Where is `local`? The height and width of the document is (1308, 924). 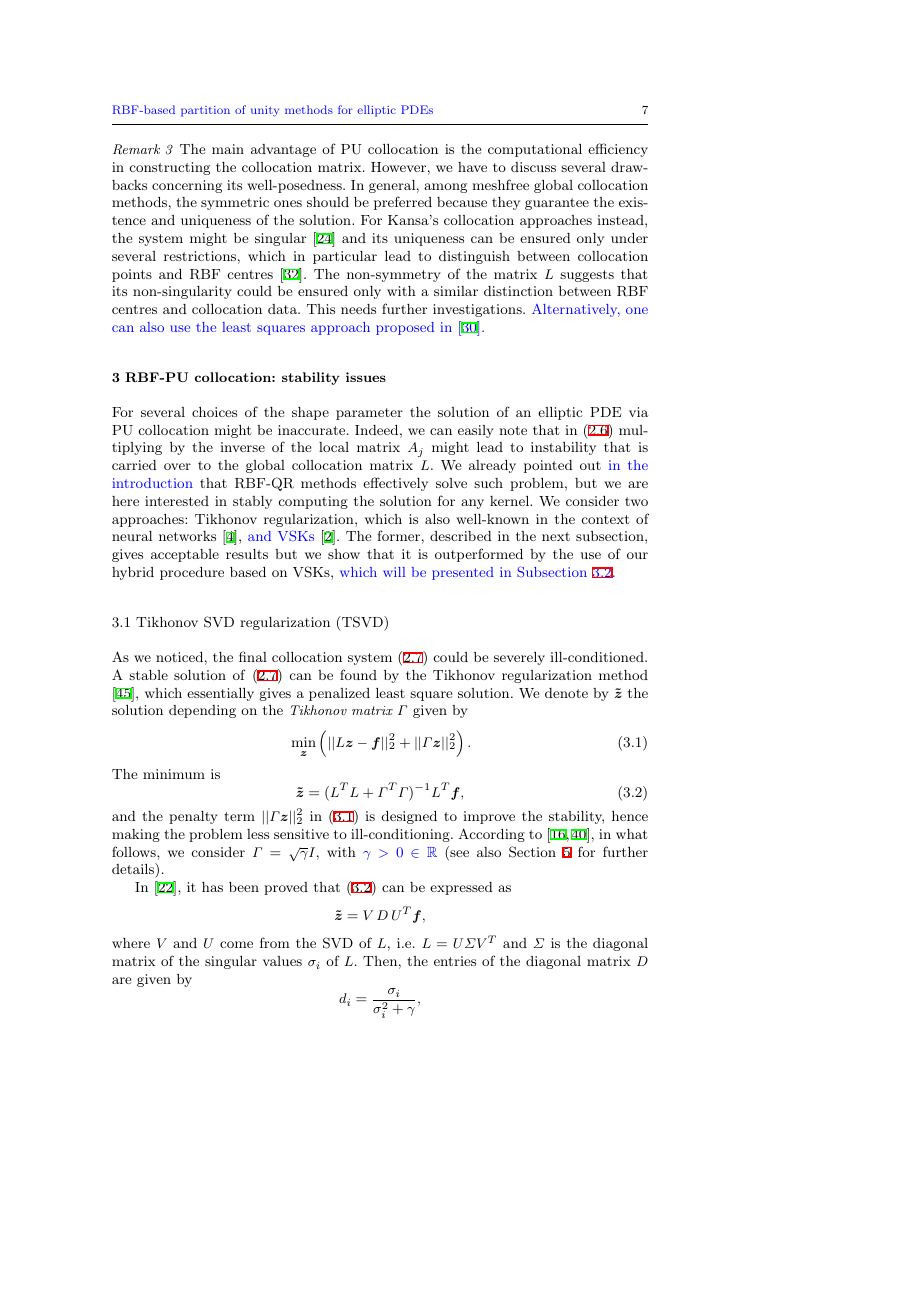 local is located at coordinates (334, 447).
